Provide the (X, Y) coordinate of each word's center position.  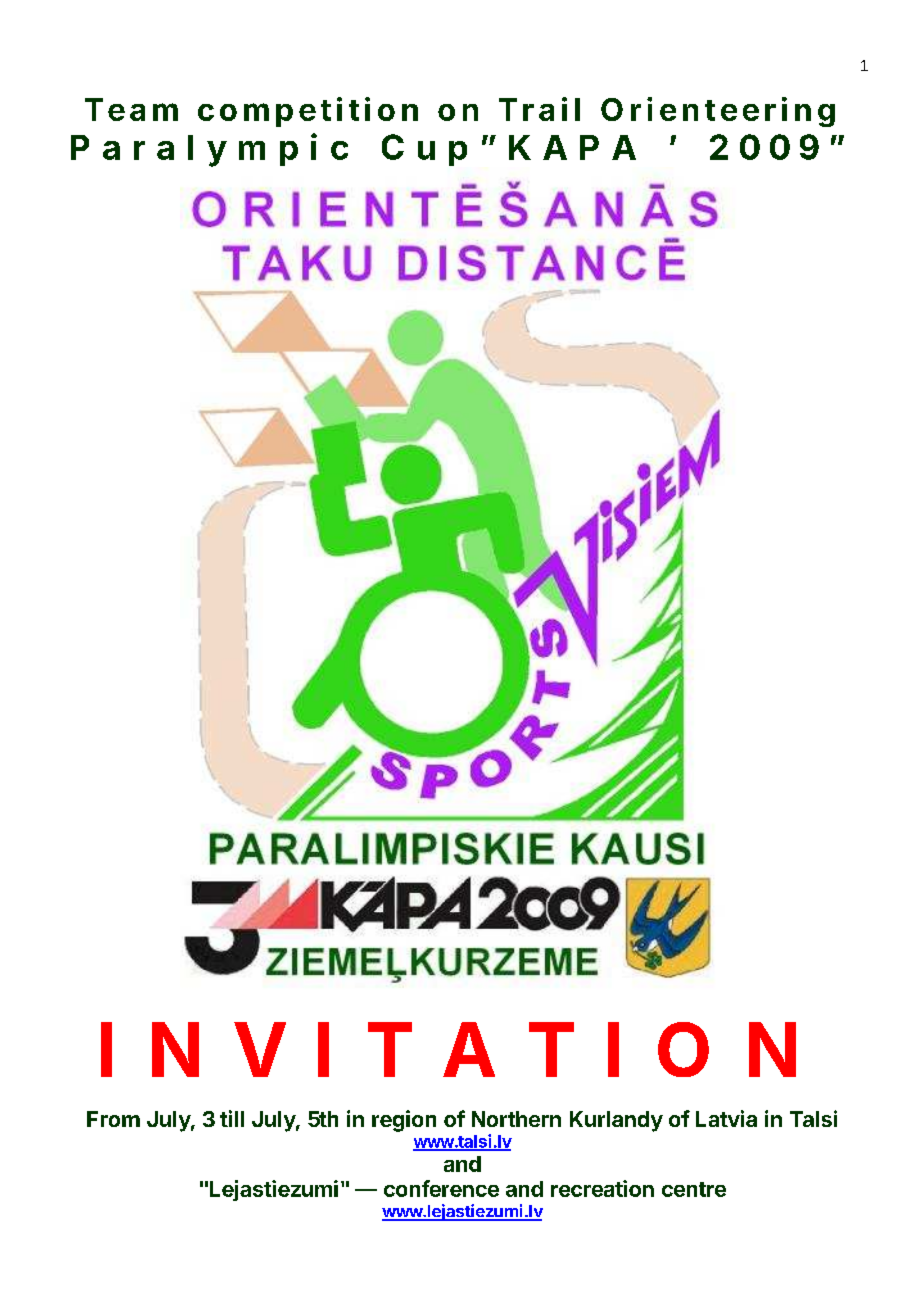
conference (441, 1188)
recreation (602, 1188)
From (113, 1119)
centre (694, 1189)
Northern (516, 1119)
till (232, 1118)
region (404, 1121)
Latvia (726, 1118)
